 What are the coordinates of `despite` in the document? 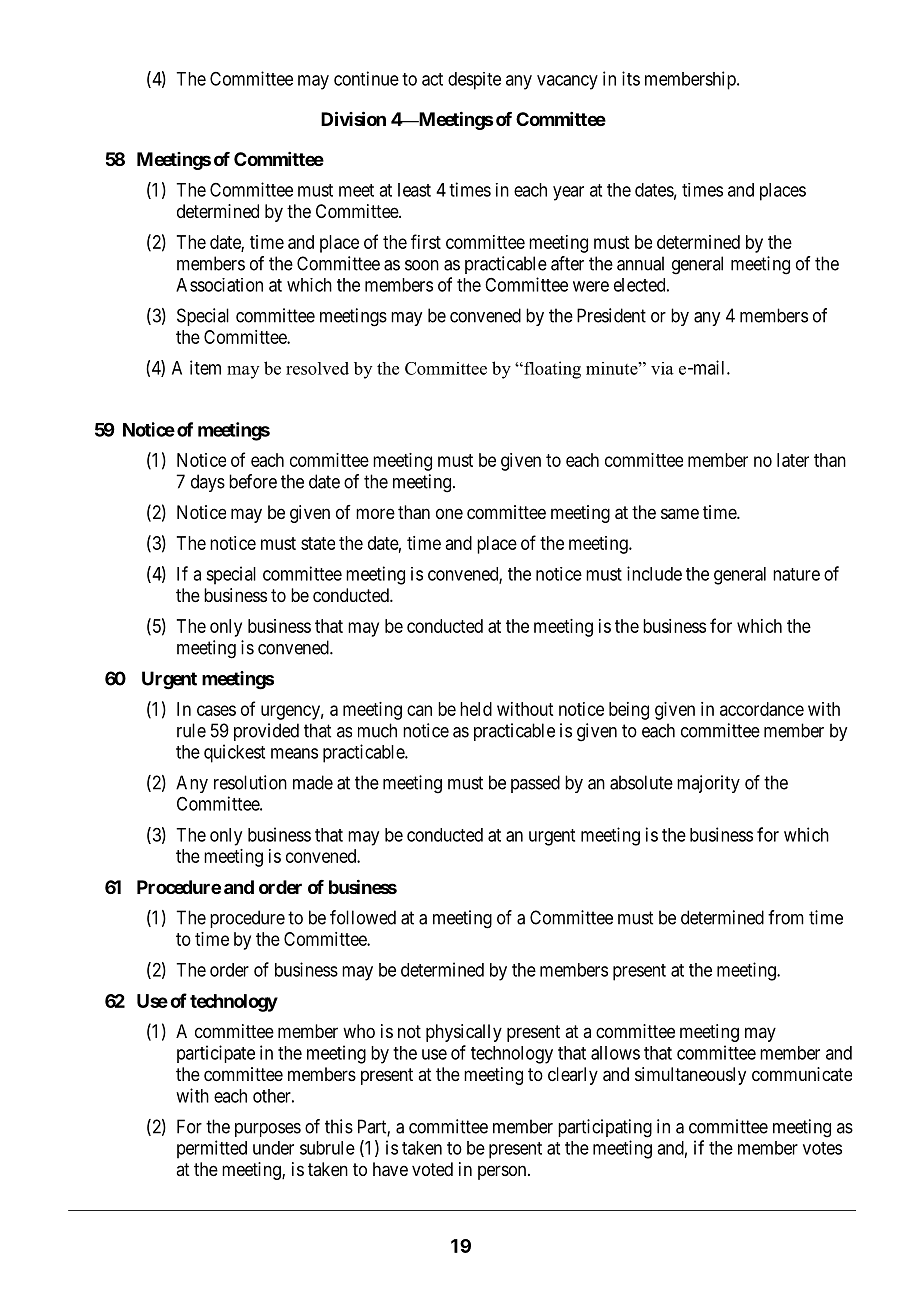 It's located at (474, 81).
